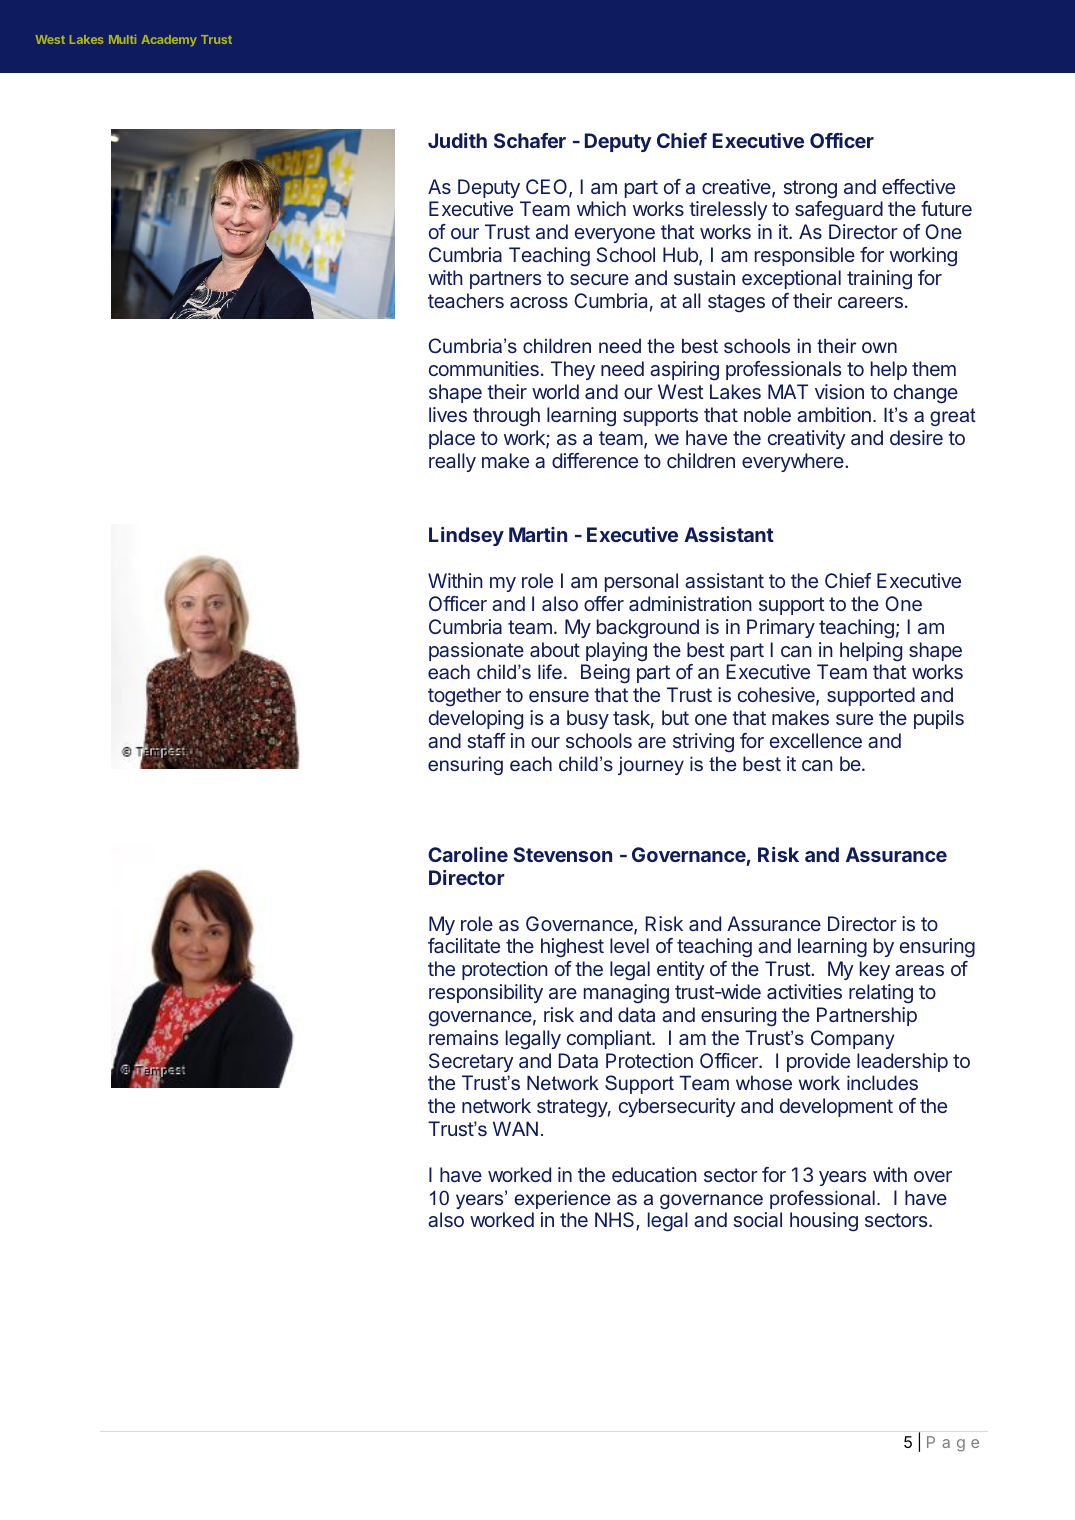  I want to click on Academy, so click(169, 40).
